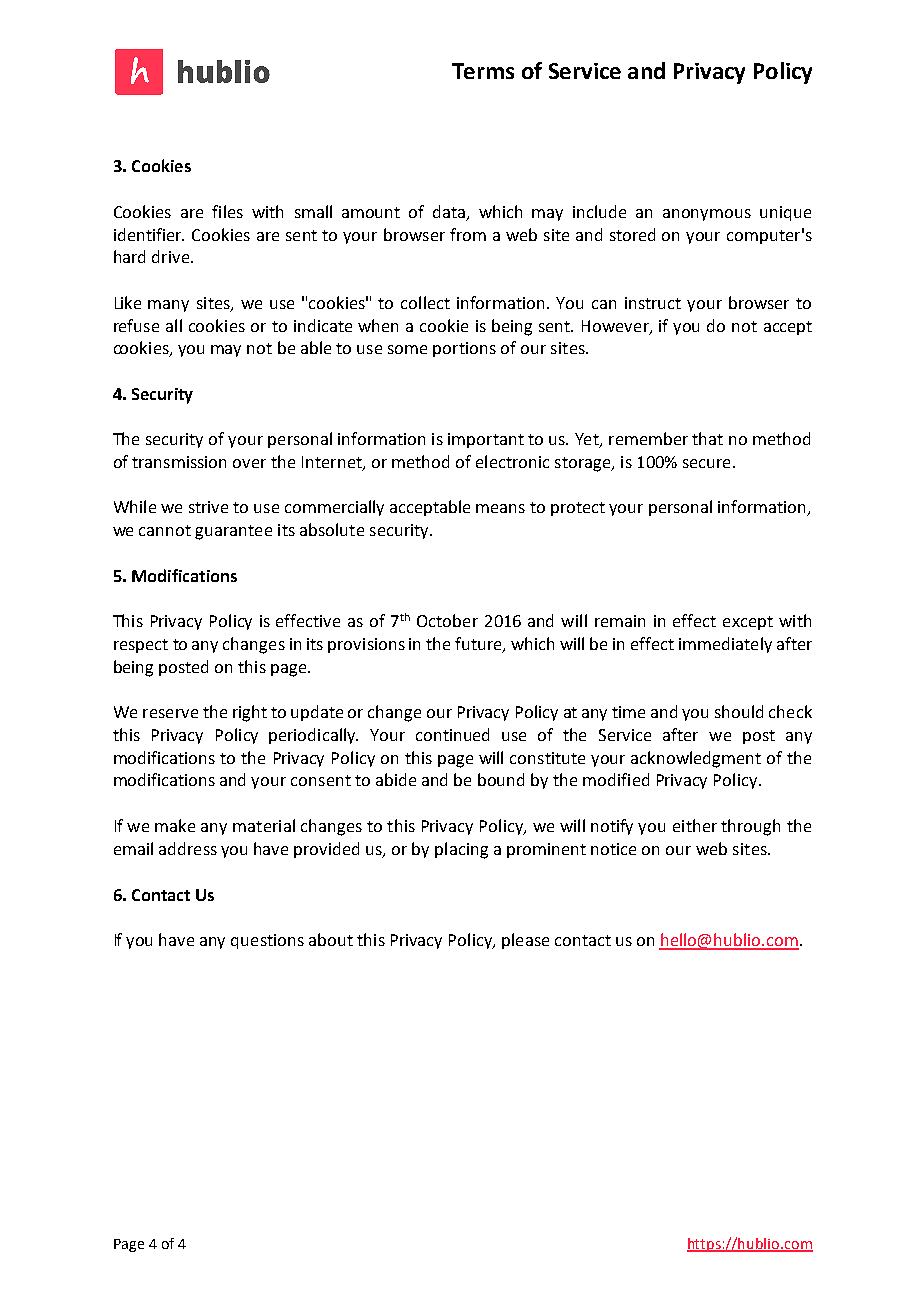 This screenshot has height=1308, width=924. What do you see at coordinates (695, 825) in the screenshot?
I see `either` at bounding box center [695, 825].
